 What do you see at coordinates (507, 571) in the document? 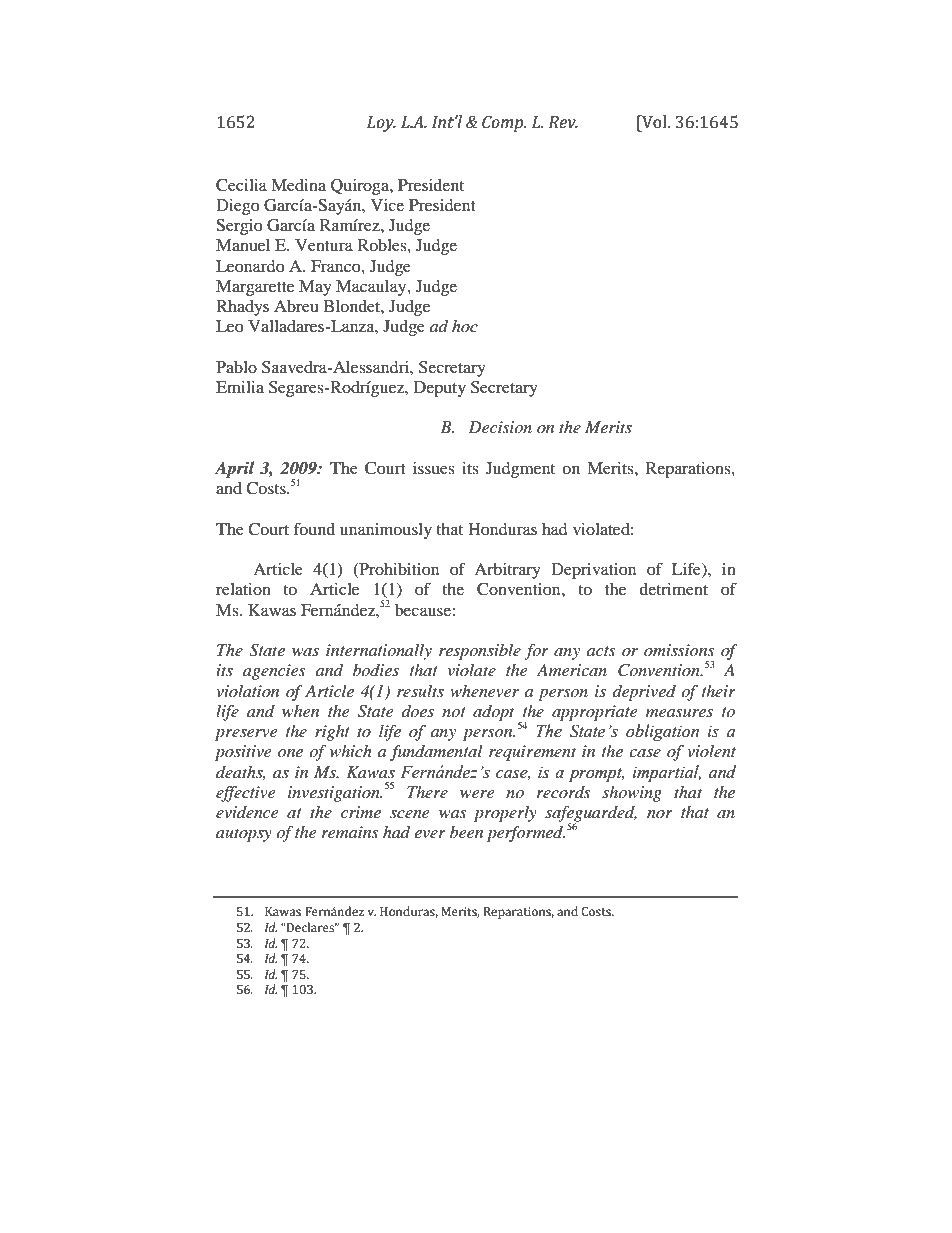
I see `Arbitrary` at bounding box center [507, 571].
